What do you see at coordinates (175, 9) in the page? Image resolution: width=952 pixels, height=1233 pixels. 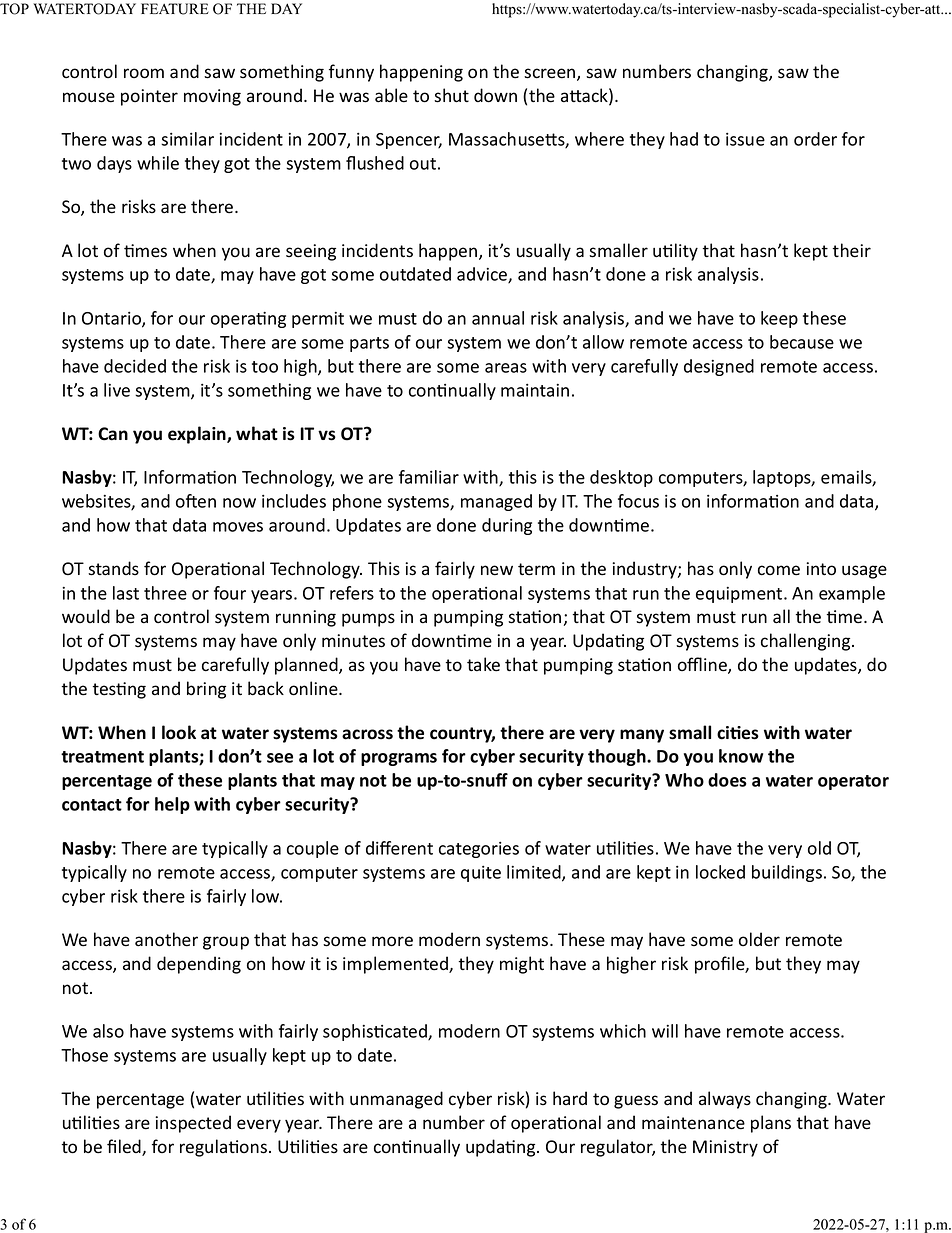 I see `FEATURE` at bounding box center [175, 9].
